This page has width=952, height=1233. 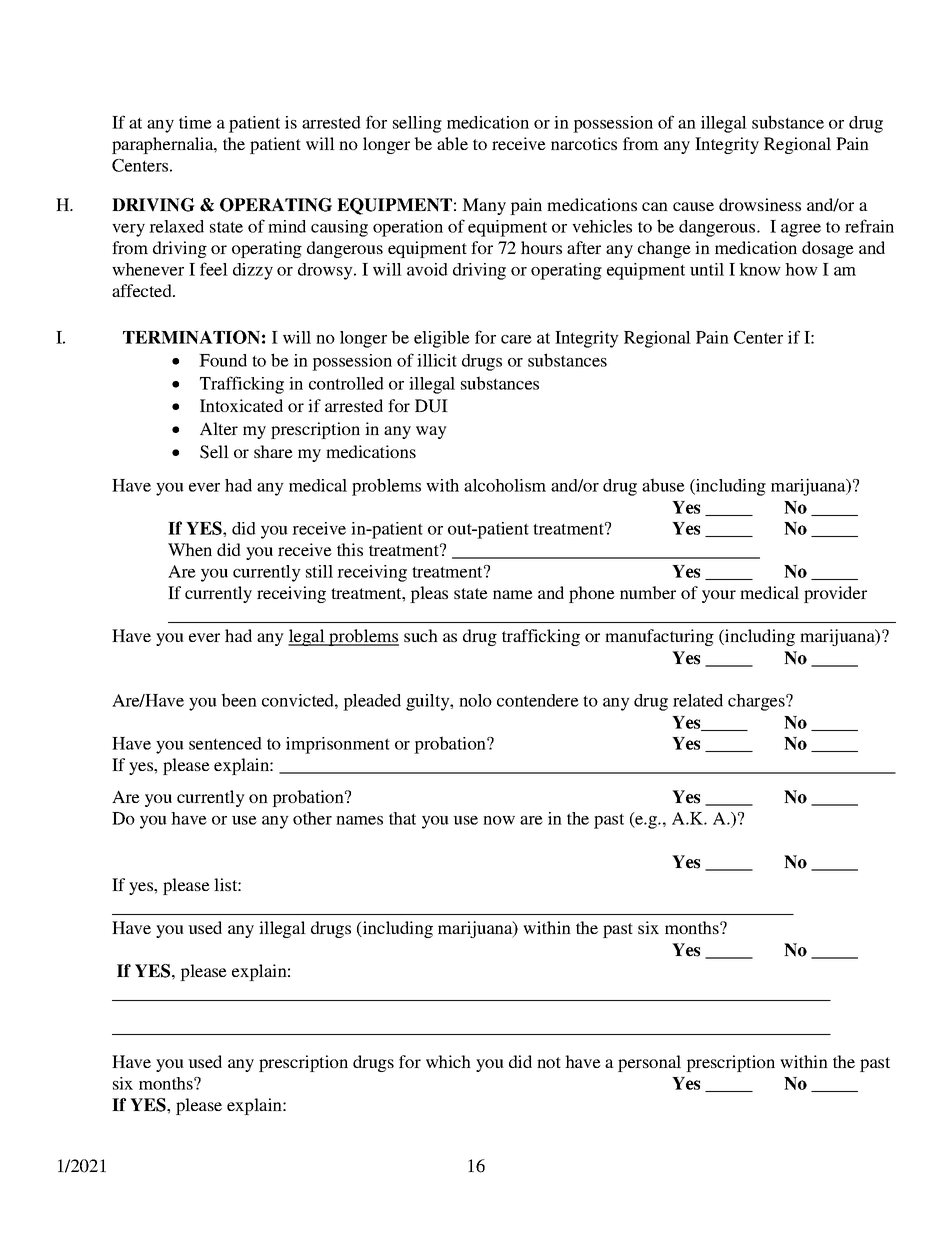 What do you see at coordinates (549, 1062) in the page?
I see `not` at bounding box center [549, 1062].
